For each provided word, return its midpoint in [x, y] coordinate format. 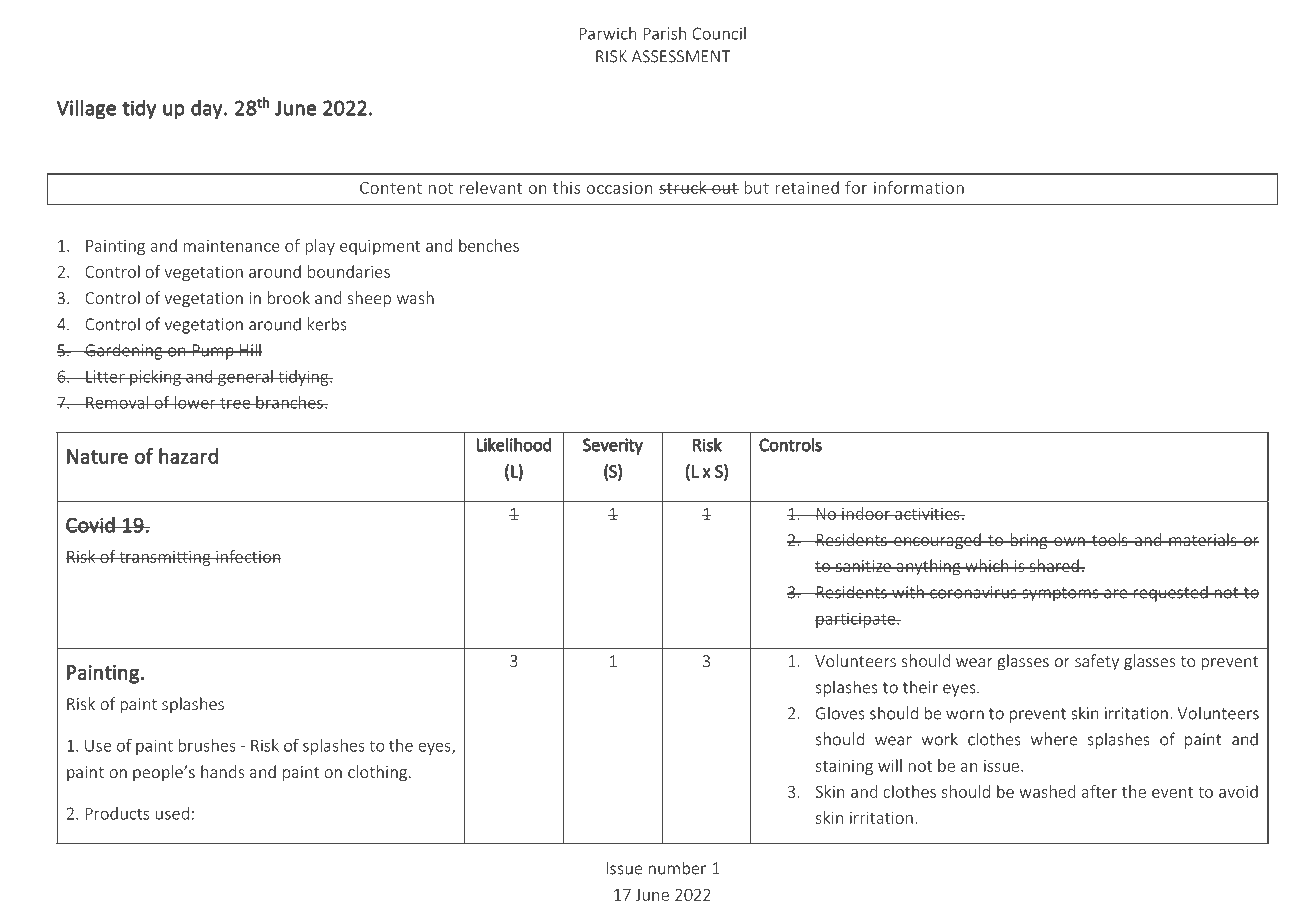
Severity [613, 446]
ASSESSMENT [681, 56]
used [172, 813]
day [207, 109]
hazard [188, 456]
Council [719, 33]
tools [1110, 539]
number [677, 868]
